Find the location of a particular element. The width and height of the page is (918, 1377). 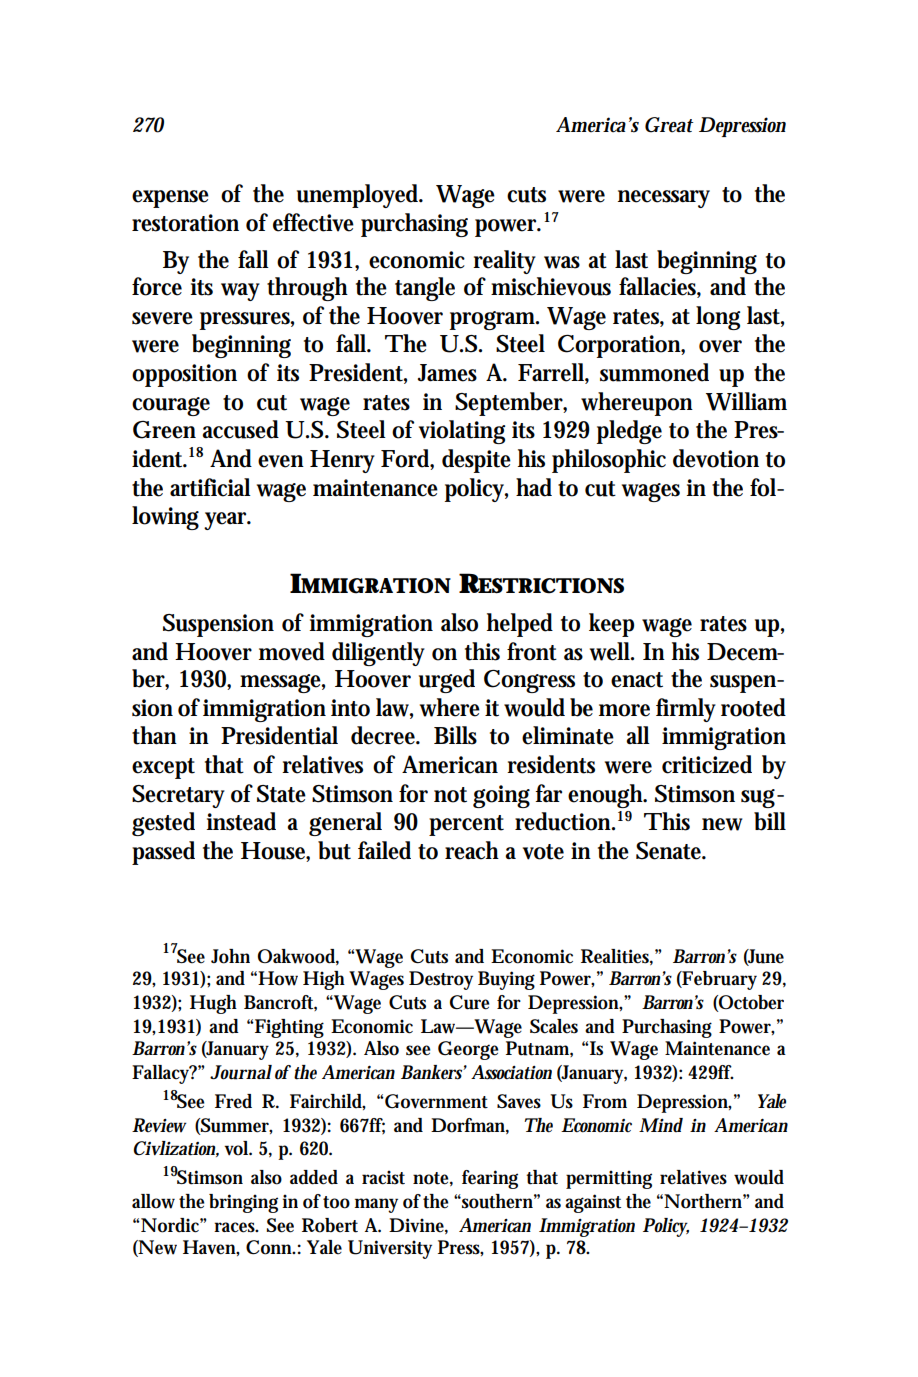

Senate is located at coordinates (671, 851).
